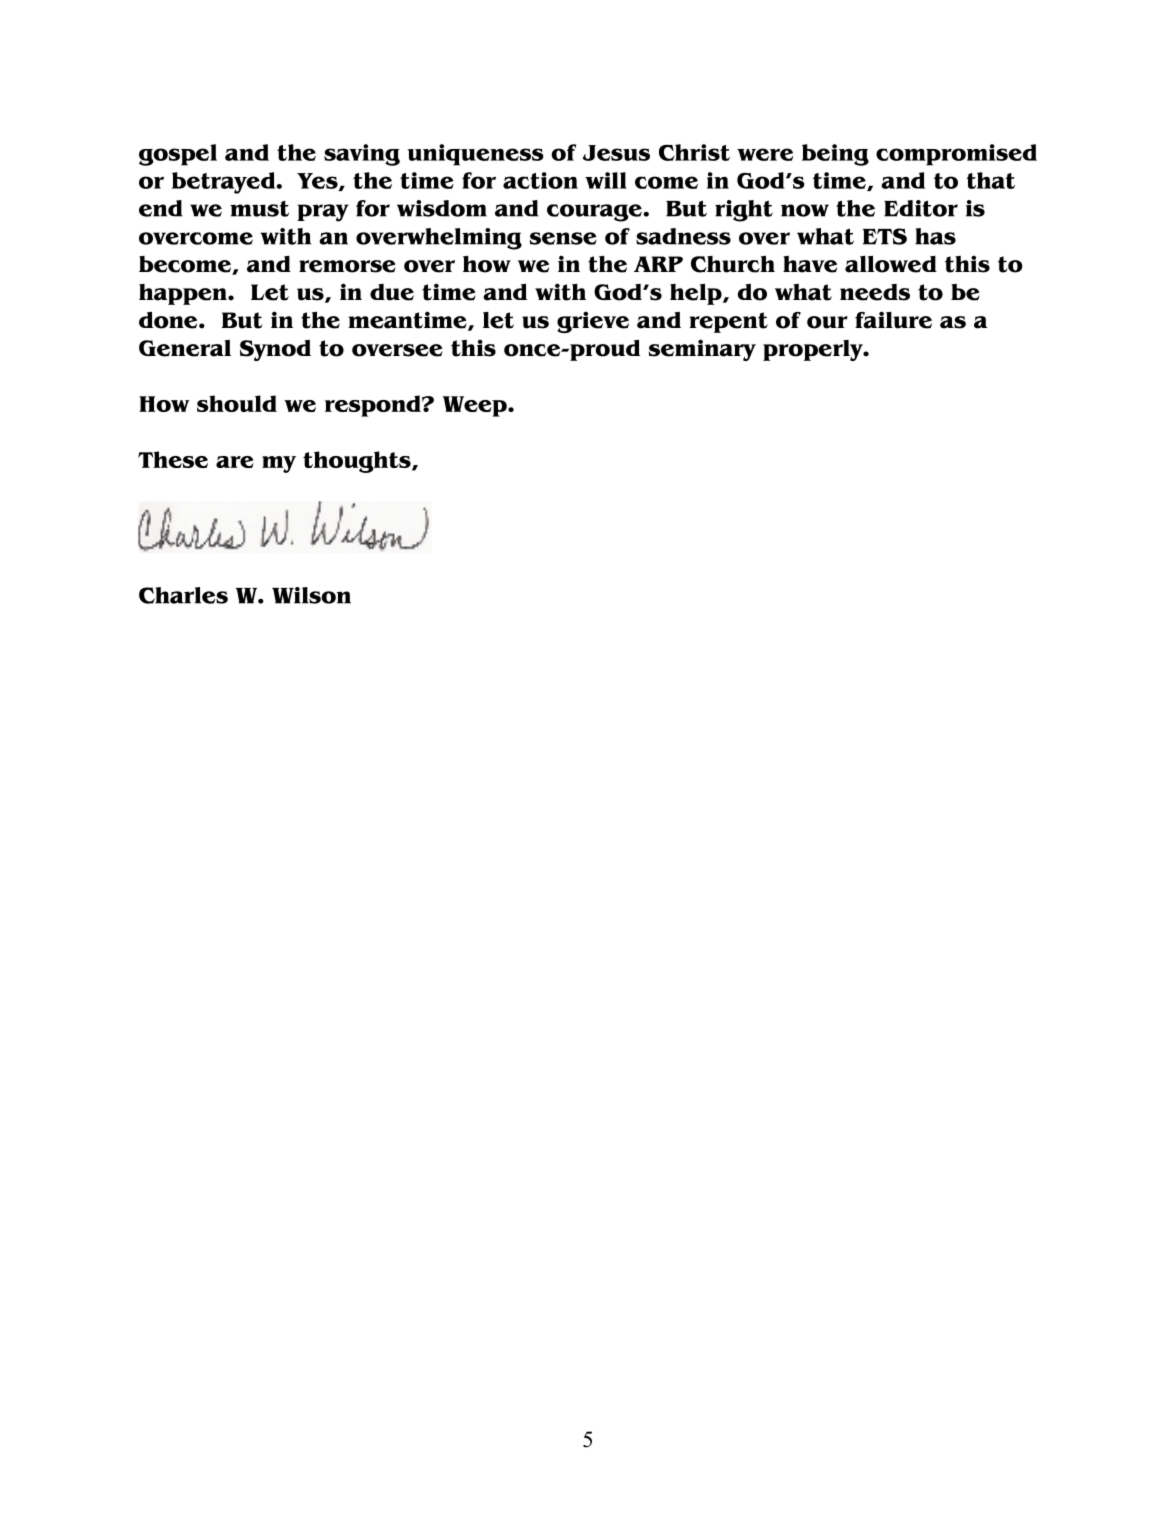  I want to click on properly, so click(814, 350).
